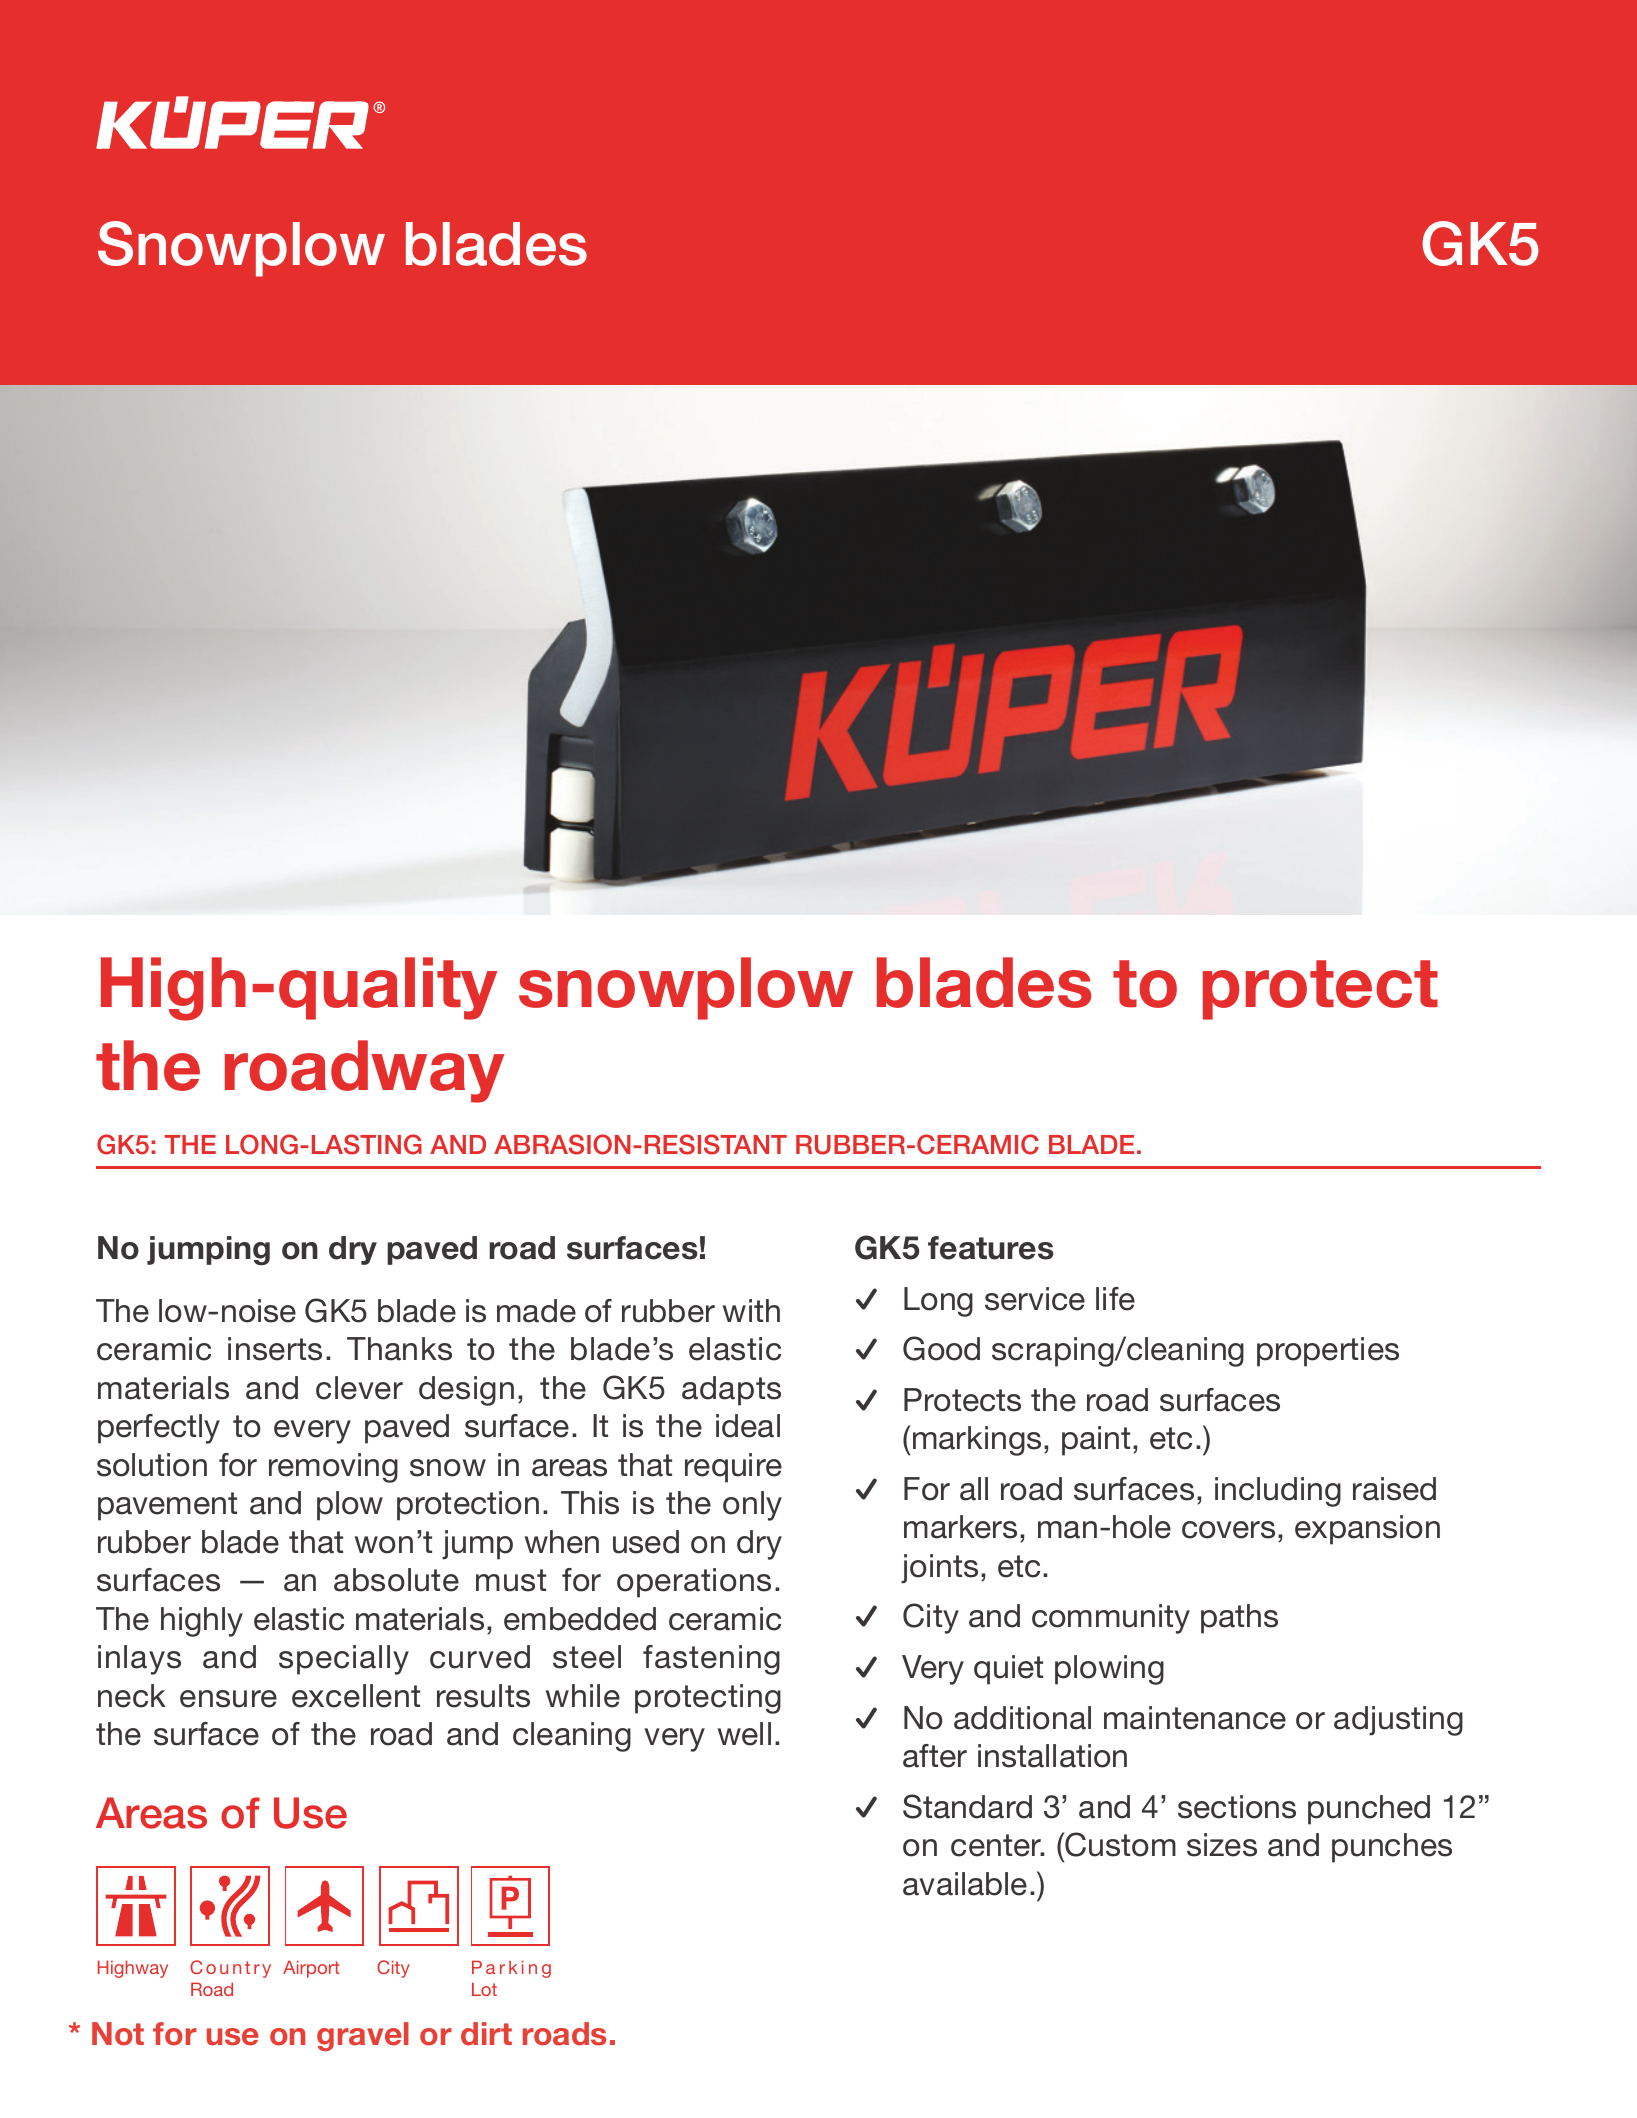 The image size is (1637, 2118). Describe the element at coordinates (967, 1806) in the screenshot. I see `Standard` at that location.
